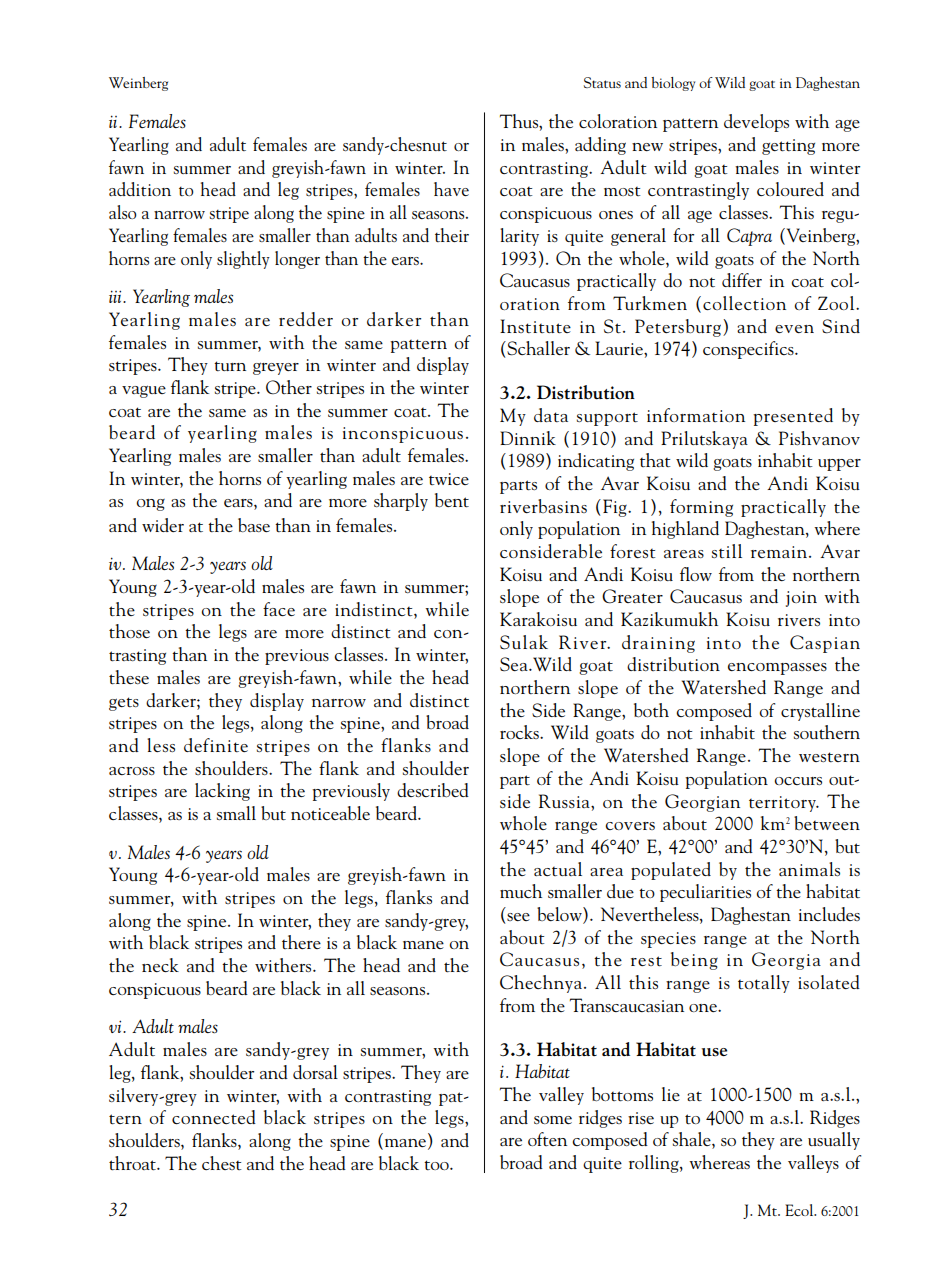  I want to click on rocks, so click(520, 732).
